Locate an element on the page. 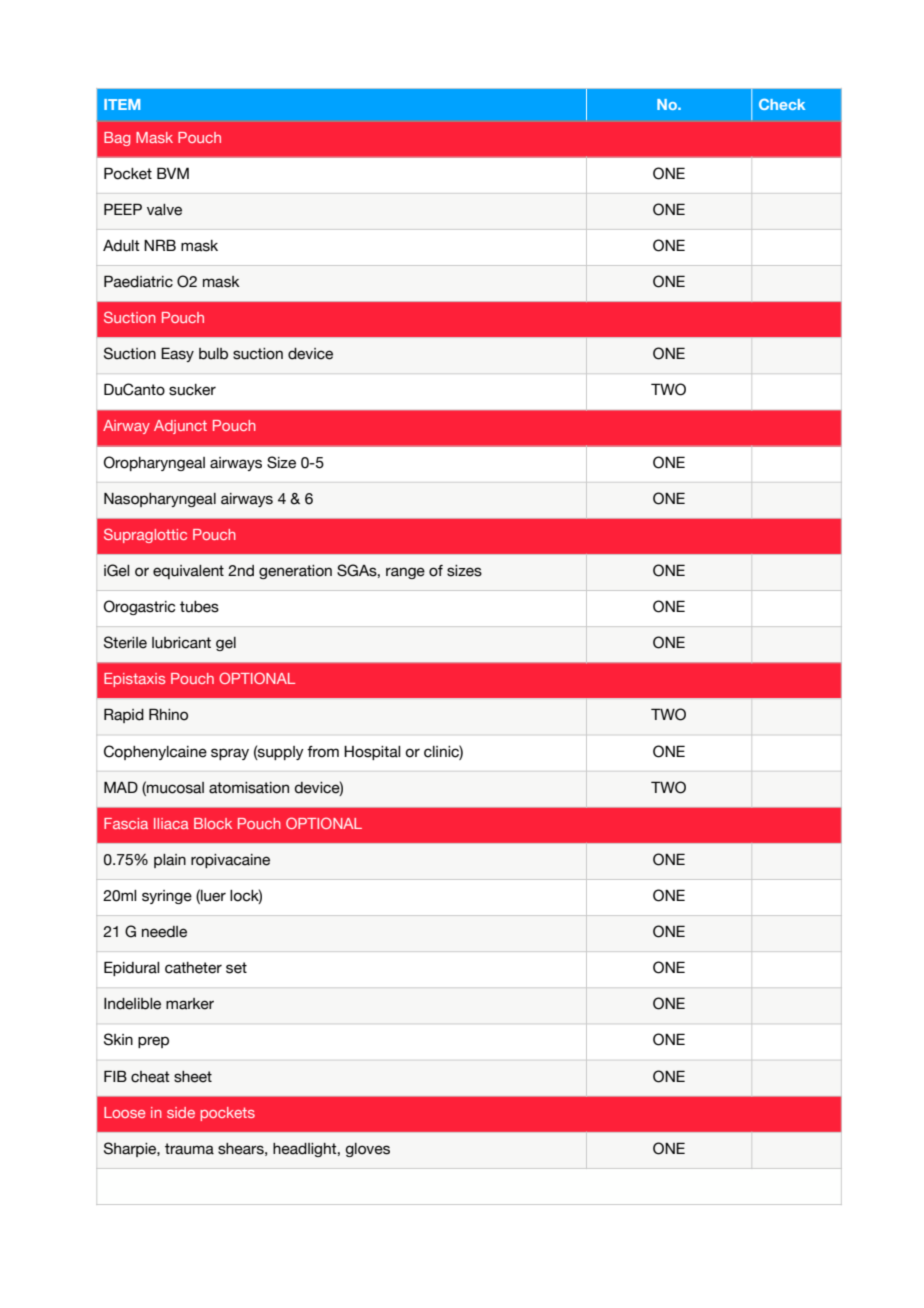 The height and width of the page is (1308, 924). from is located at coordinates (323, 752).
